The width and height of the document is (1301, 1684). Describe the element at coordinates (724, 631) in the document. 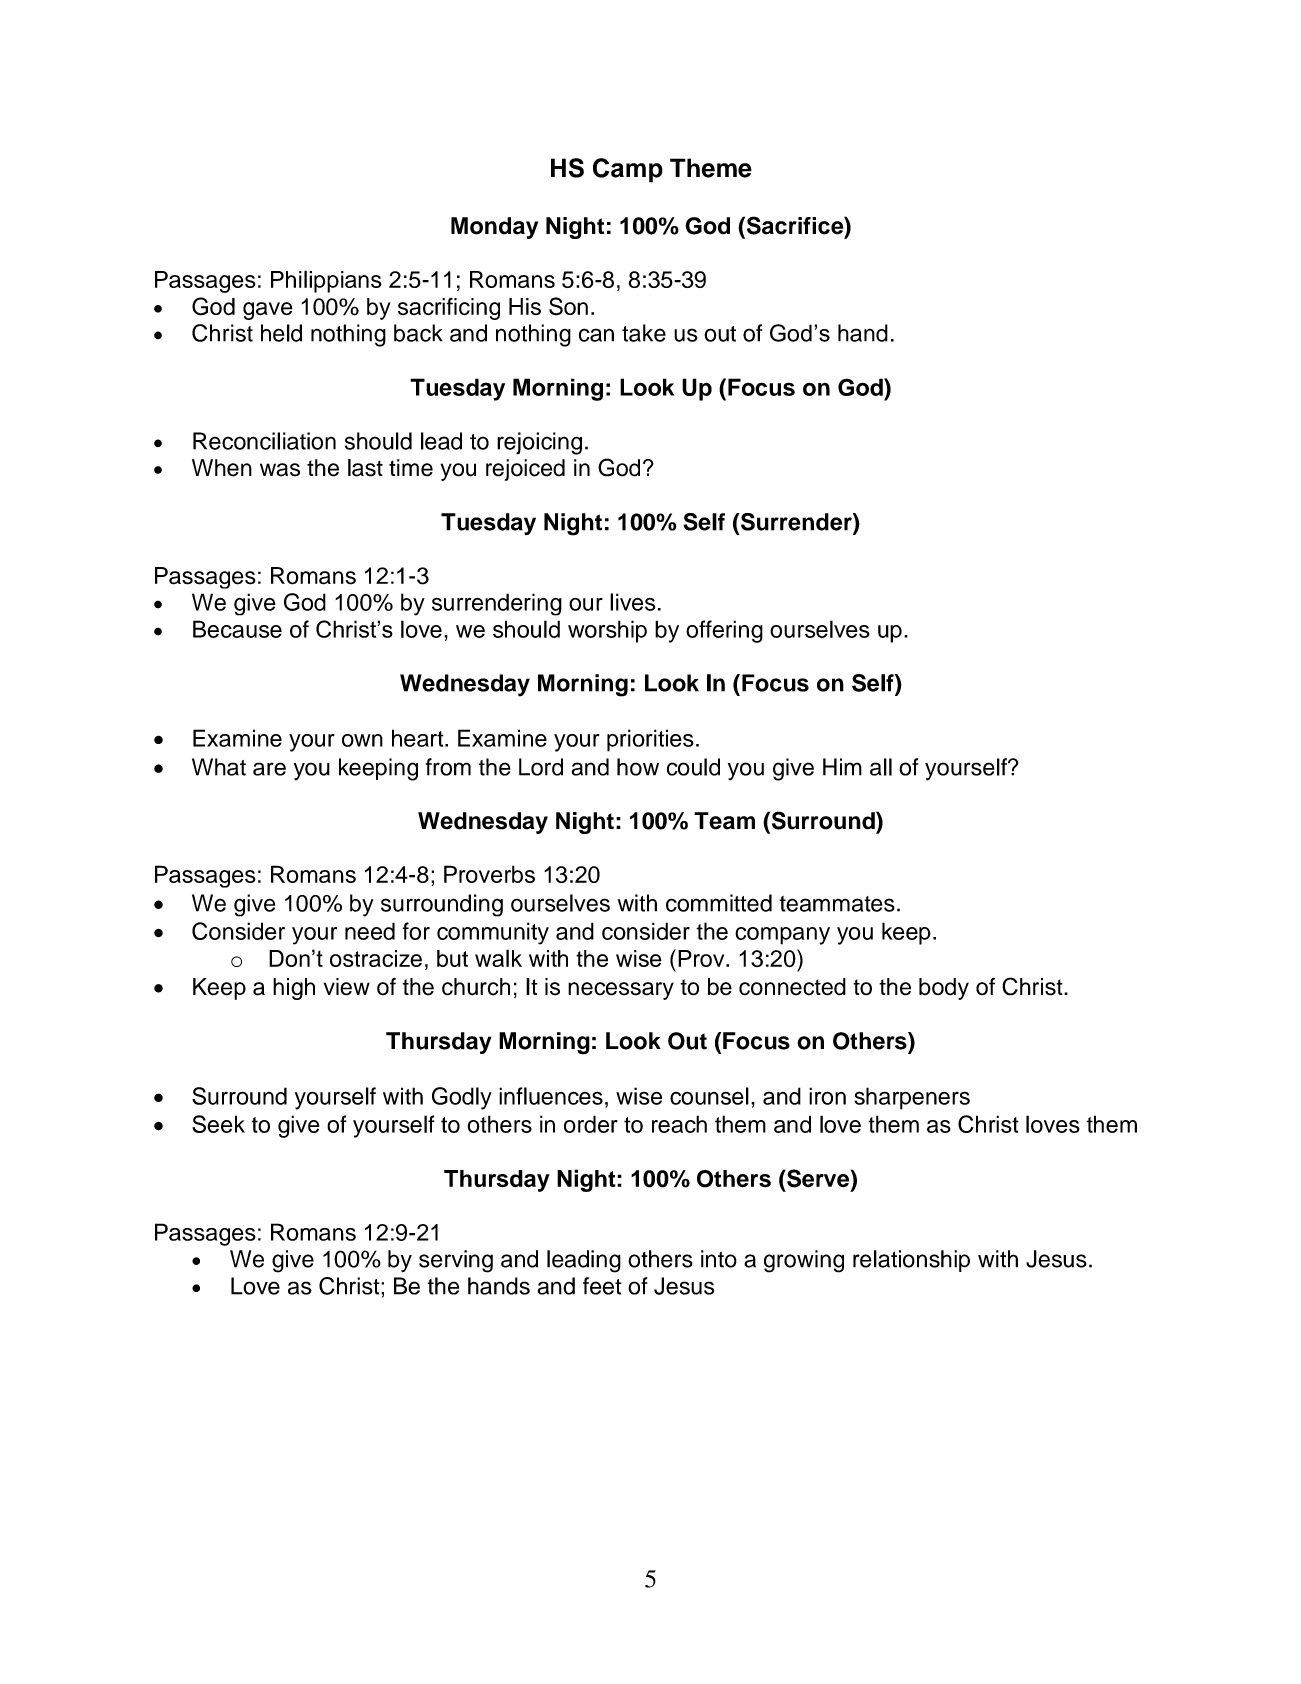

I see `offering` at that location.
